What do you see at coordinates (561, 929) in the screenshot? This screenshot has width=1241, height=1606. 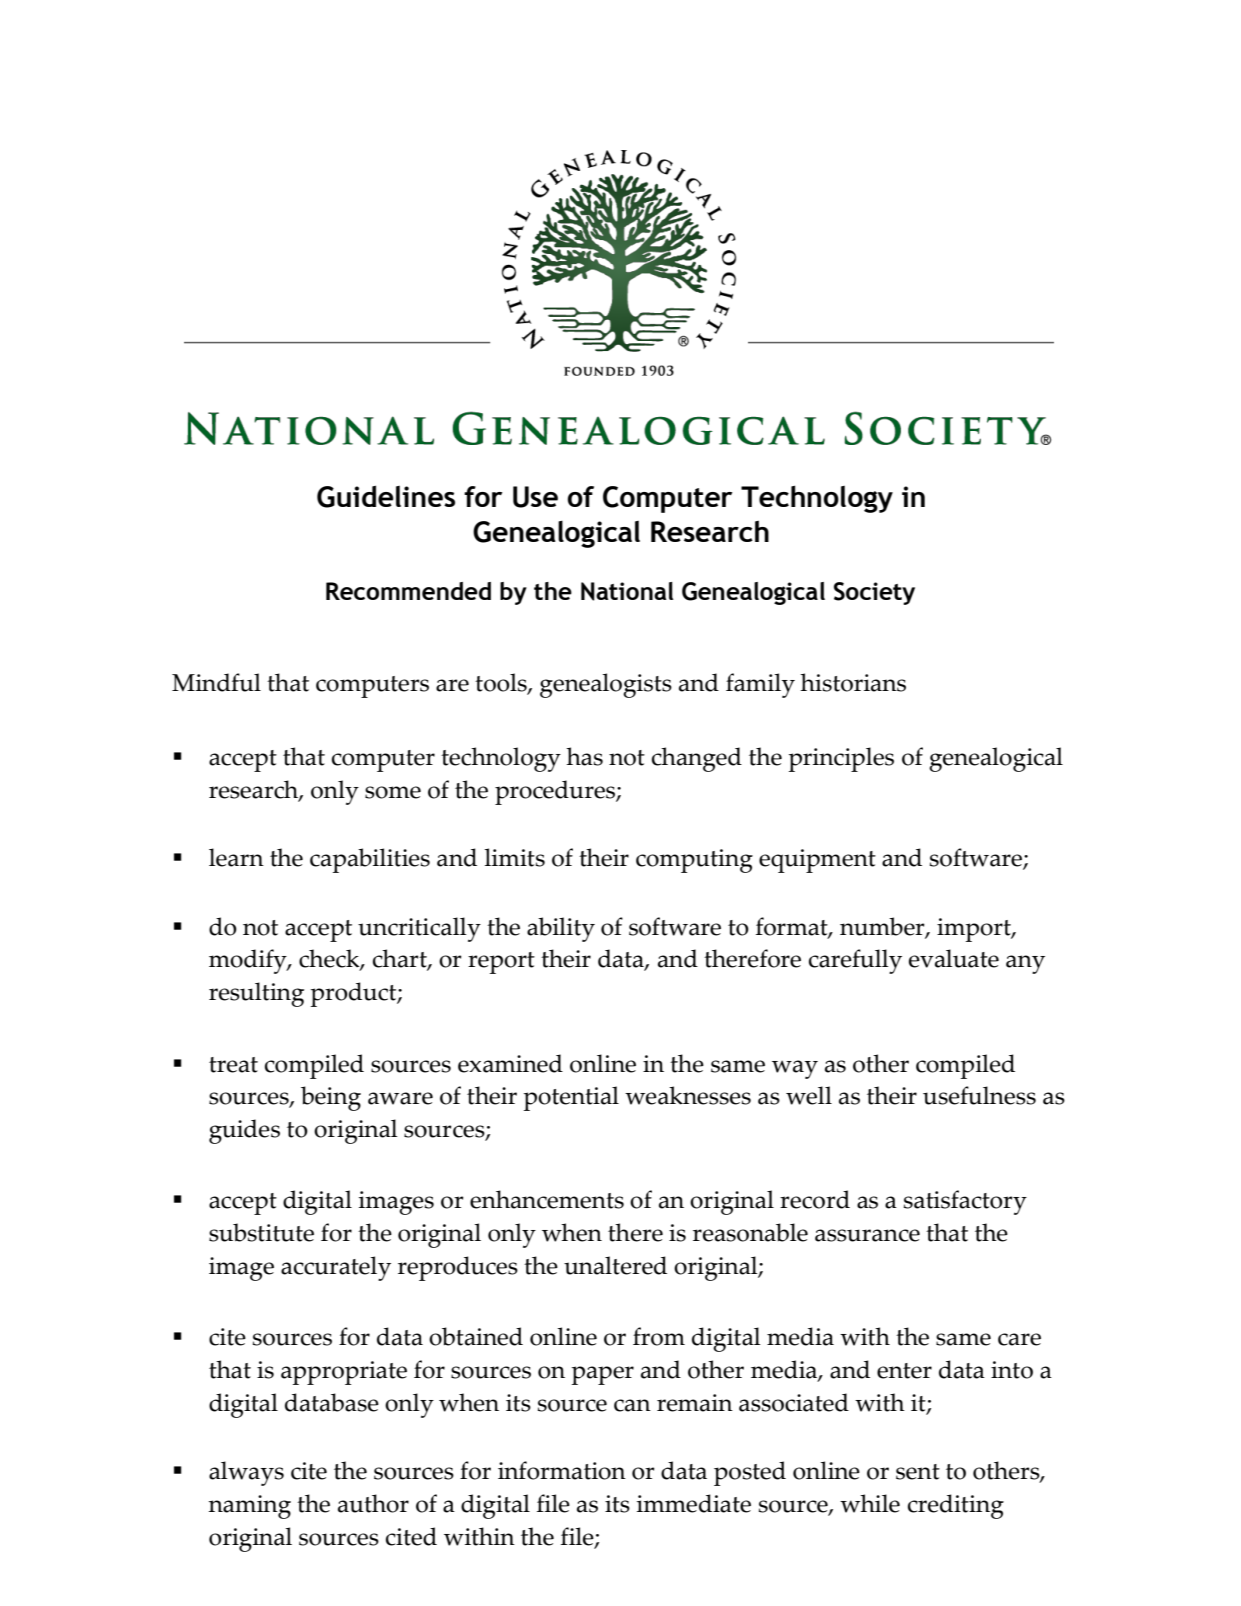 I see `ability` at bounding box center [561, 929].
